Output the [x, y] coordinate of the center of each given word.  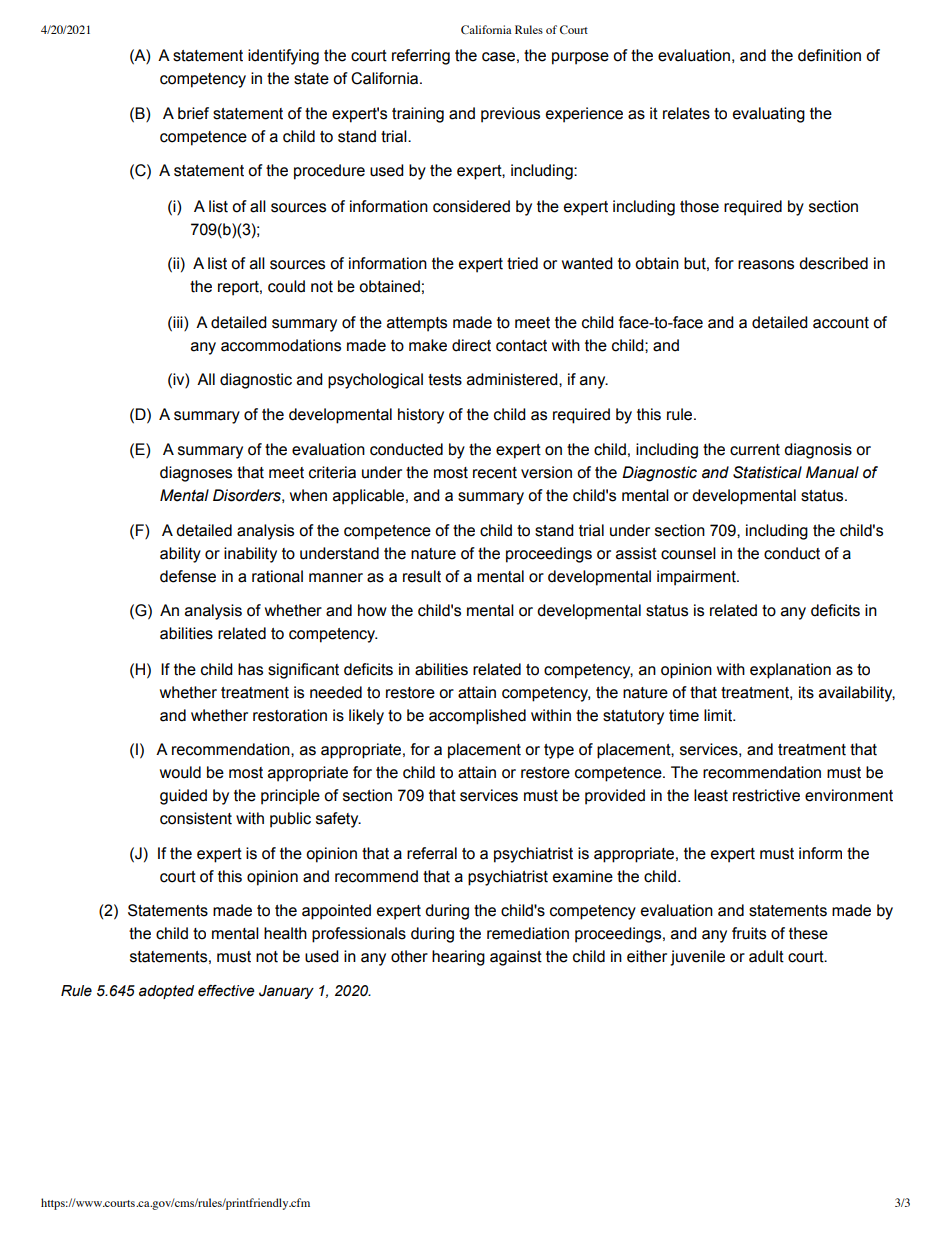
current [755, 450]
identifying [283, 57]
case [498, 57]
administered [513, 379]
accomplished [477, 717]
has [250, 669]
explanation [790, 671]
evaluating [769, 115]
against [516, 958]
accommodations [281, 345]
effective [226, 991]
